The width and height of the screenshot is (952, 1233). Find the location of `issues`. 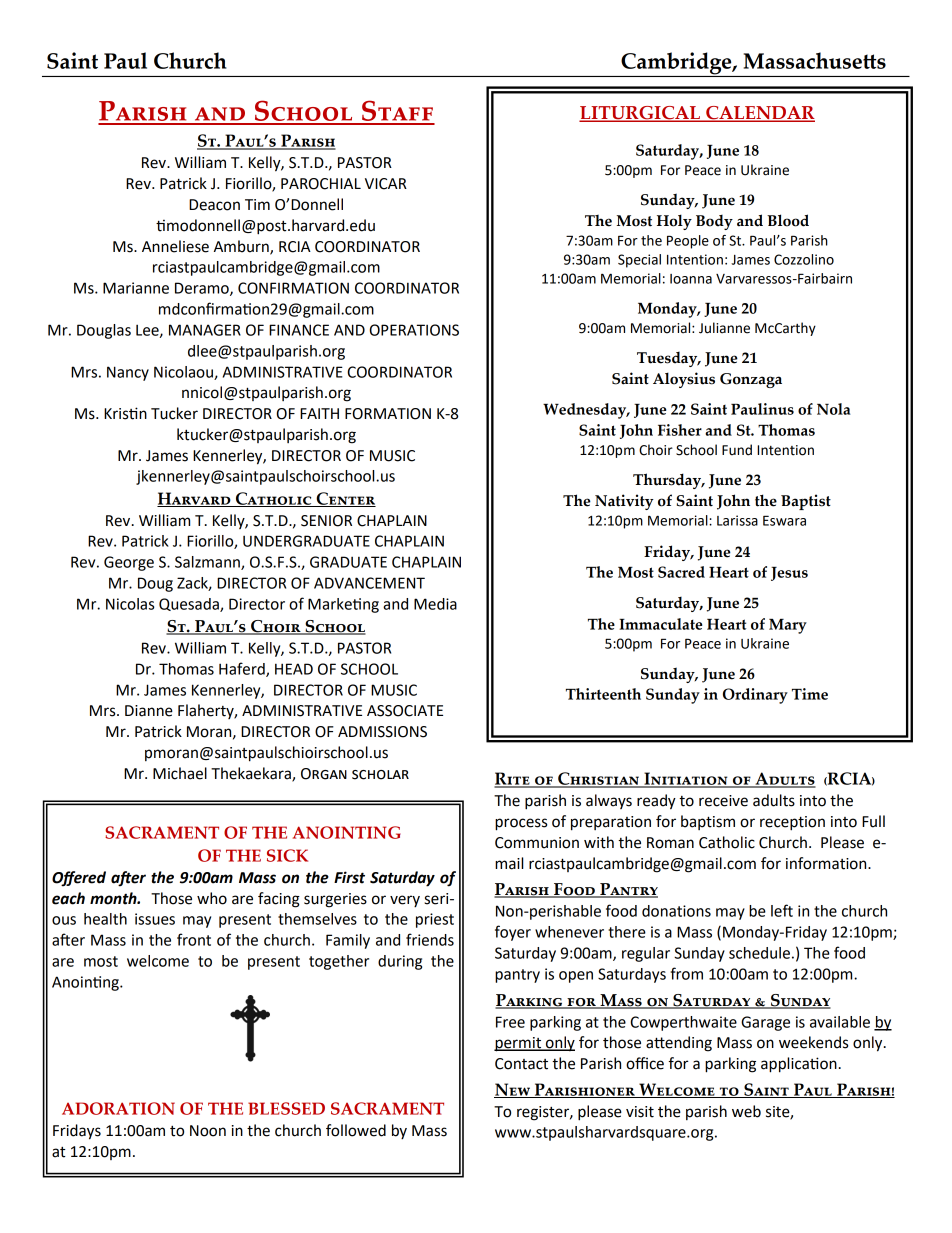

issues is located at coordinates (155, 919).
